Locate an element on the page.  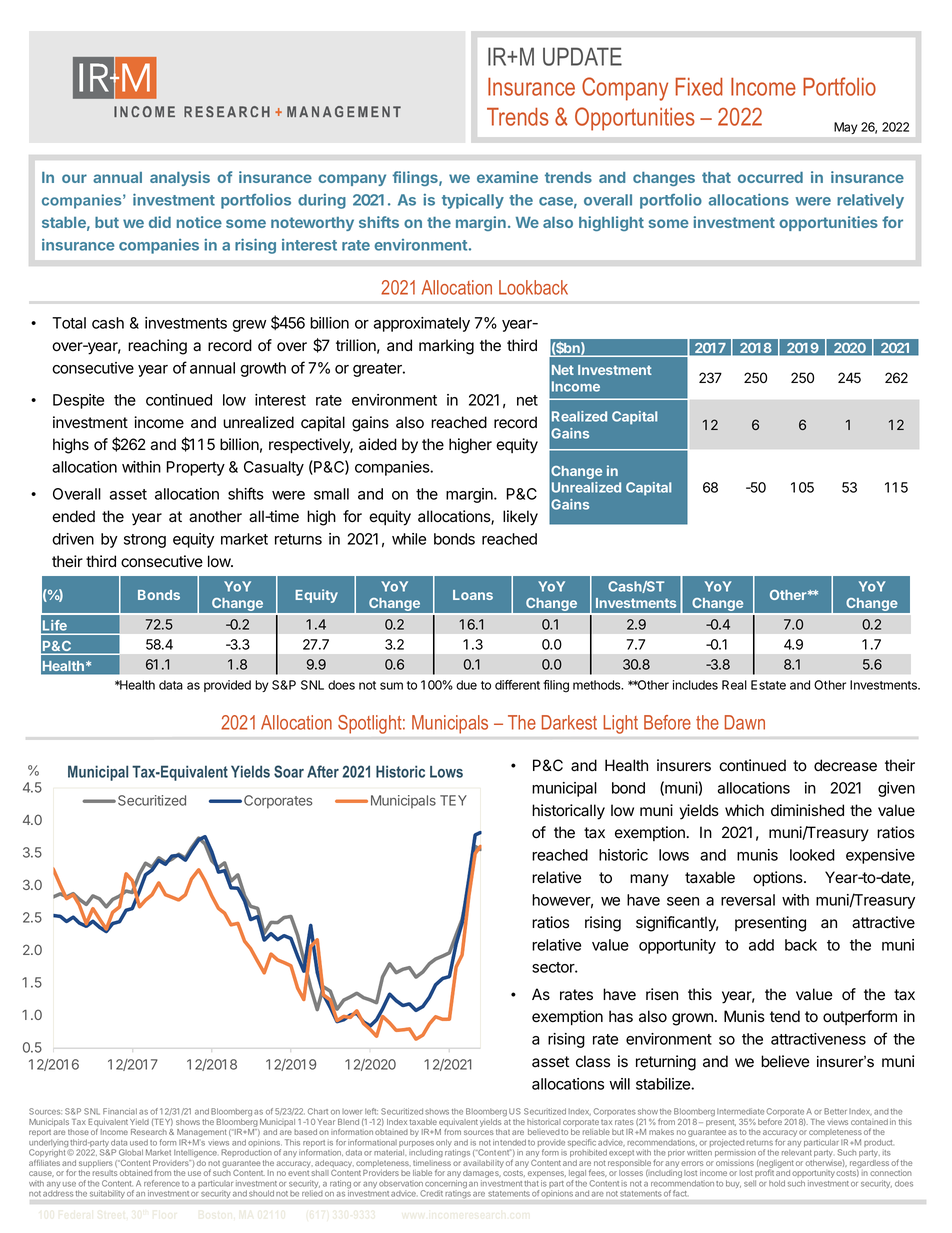
Global is located at coordinates (131, 1152).
